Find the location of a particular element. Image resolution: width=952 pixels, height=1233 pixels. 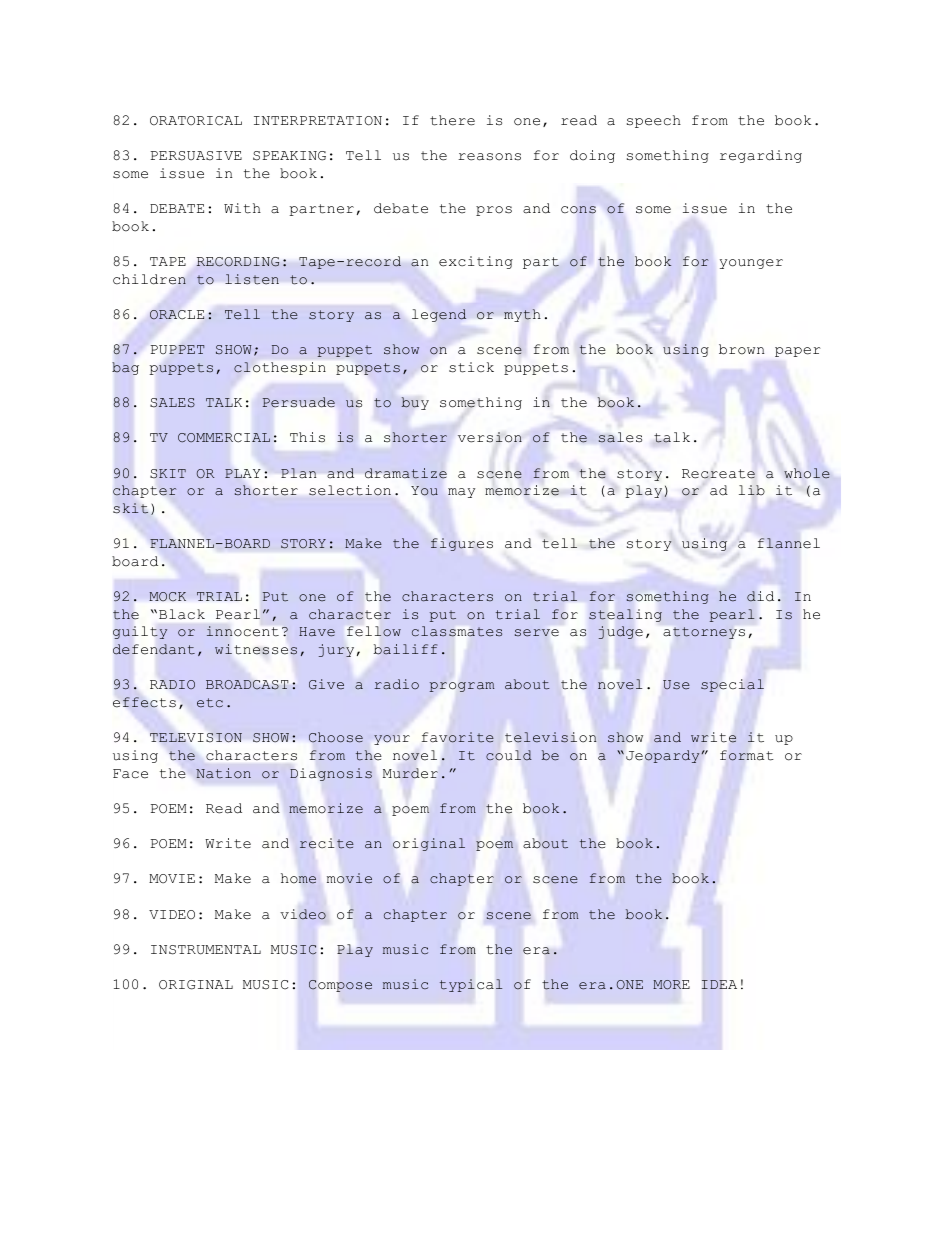

special is located at coordinates (732, 685).
